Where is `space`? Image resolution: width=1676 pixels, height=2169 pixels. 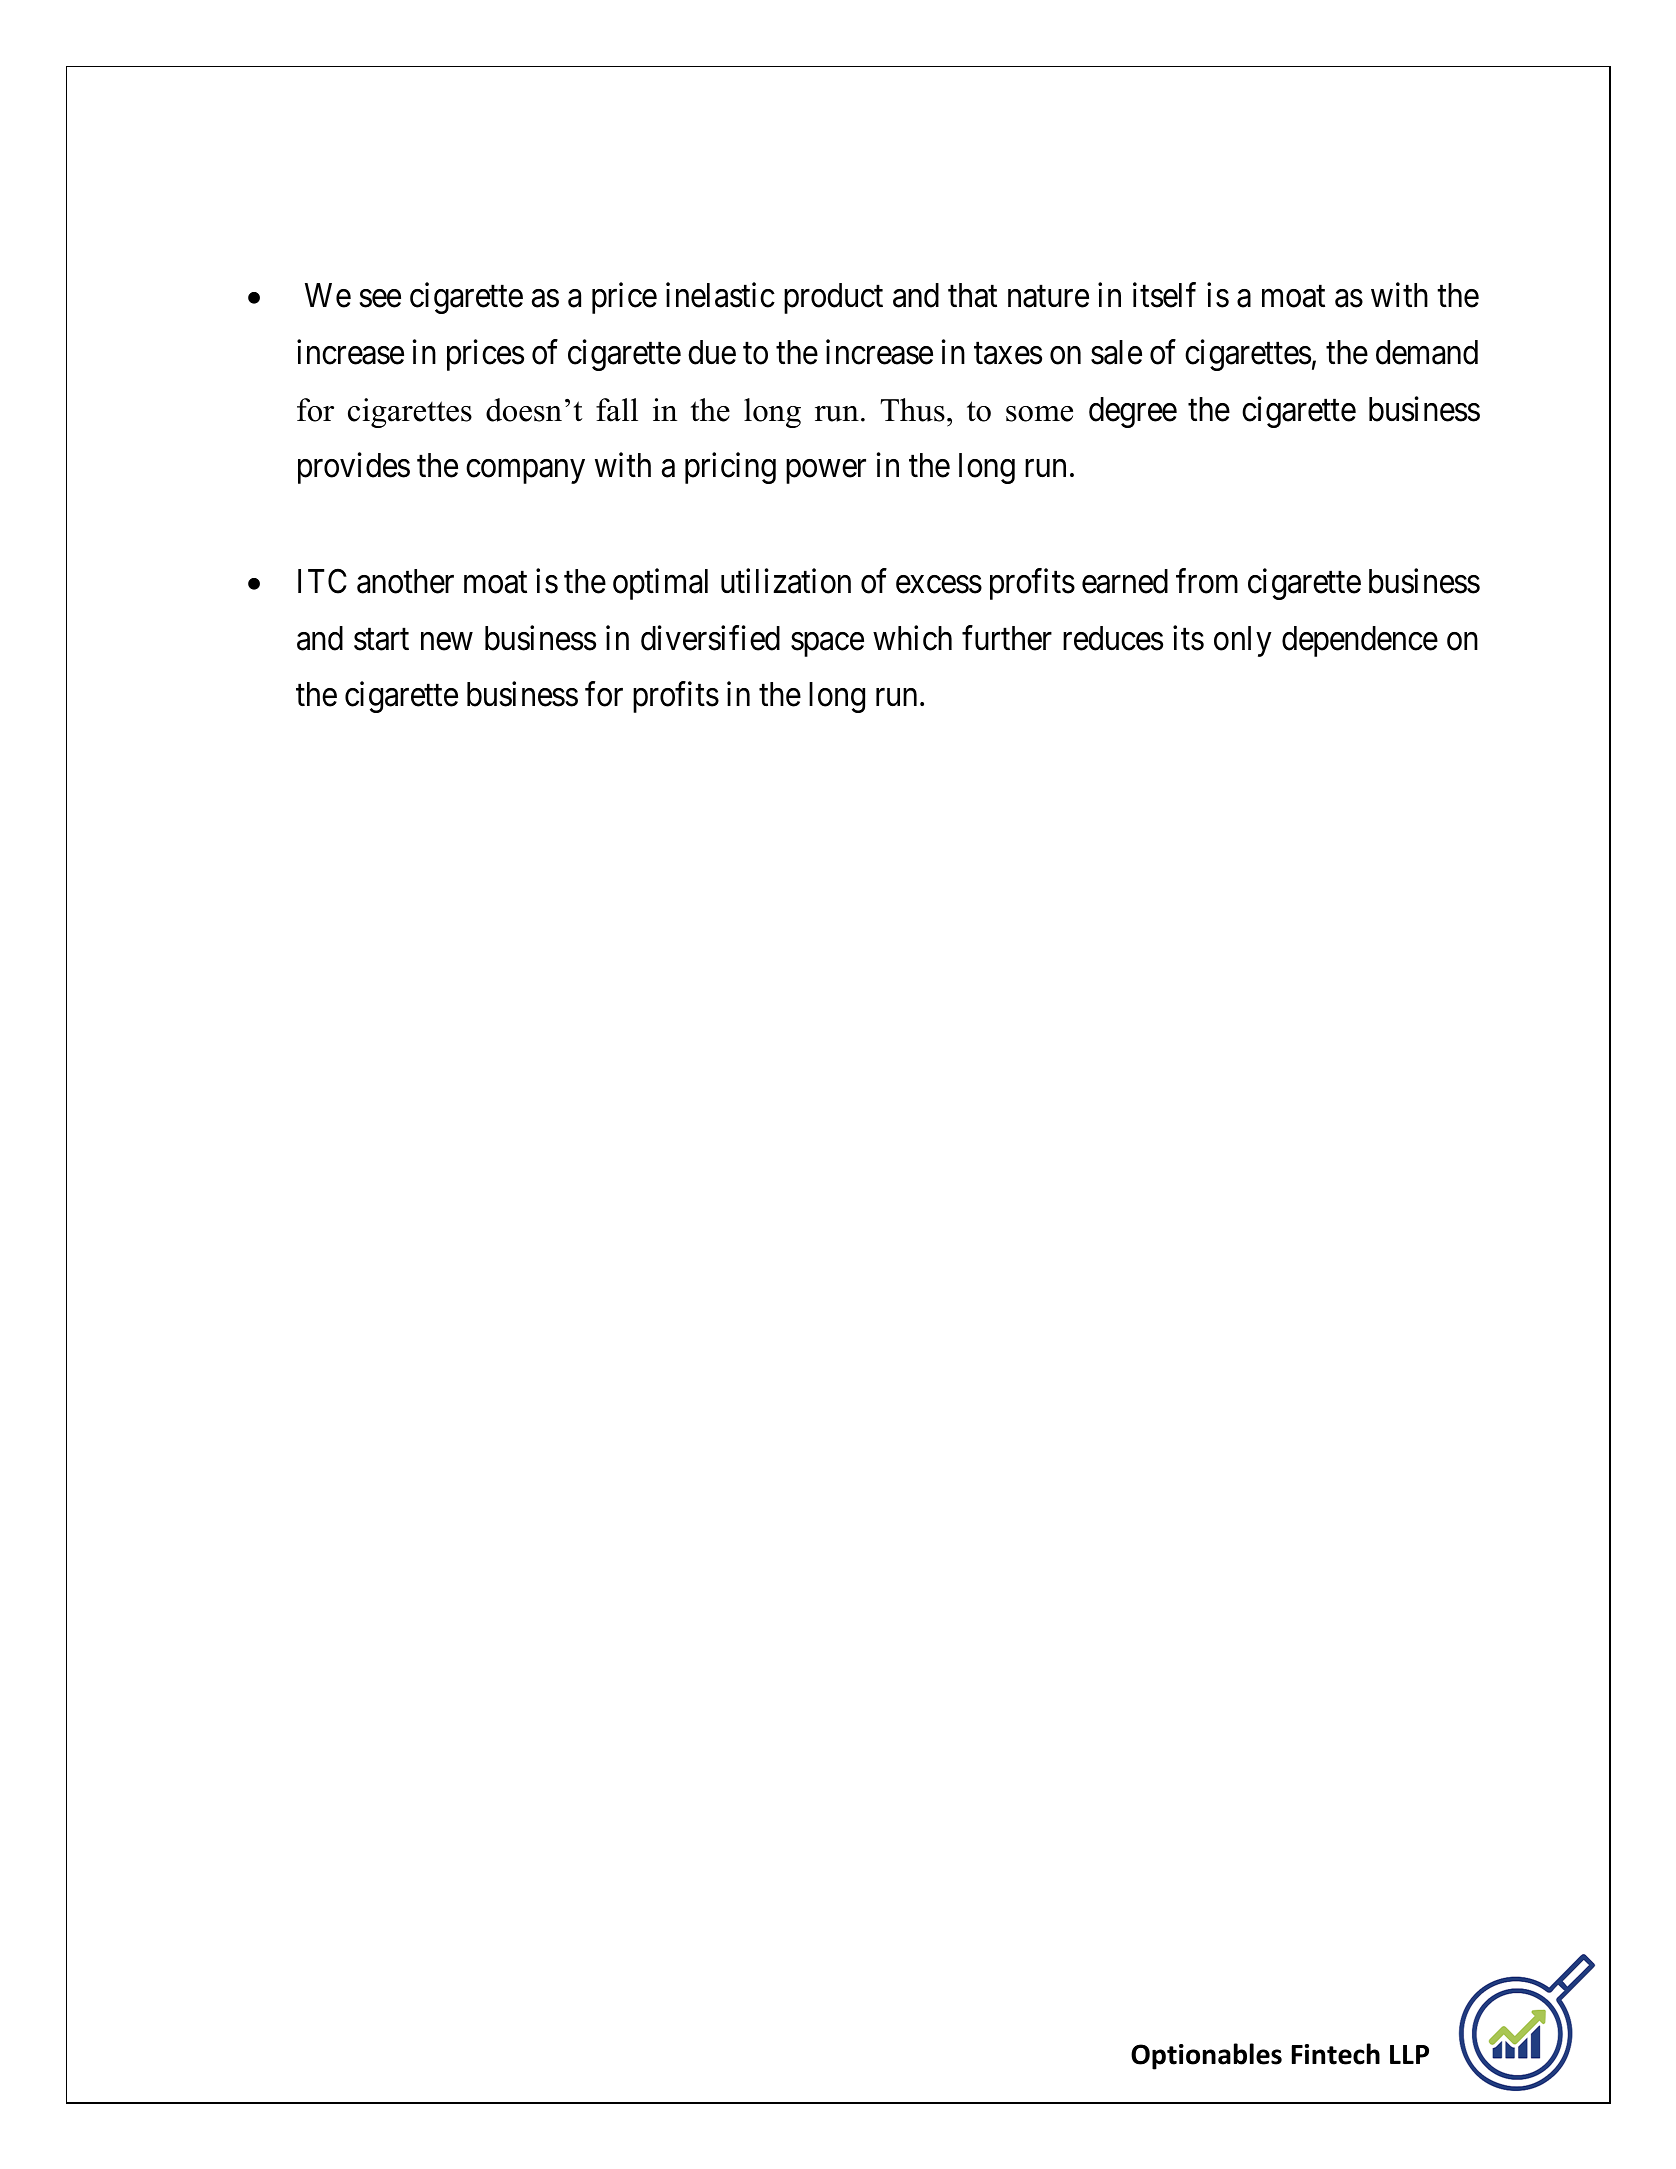 space is located at coordinates (827, 645).
